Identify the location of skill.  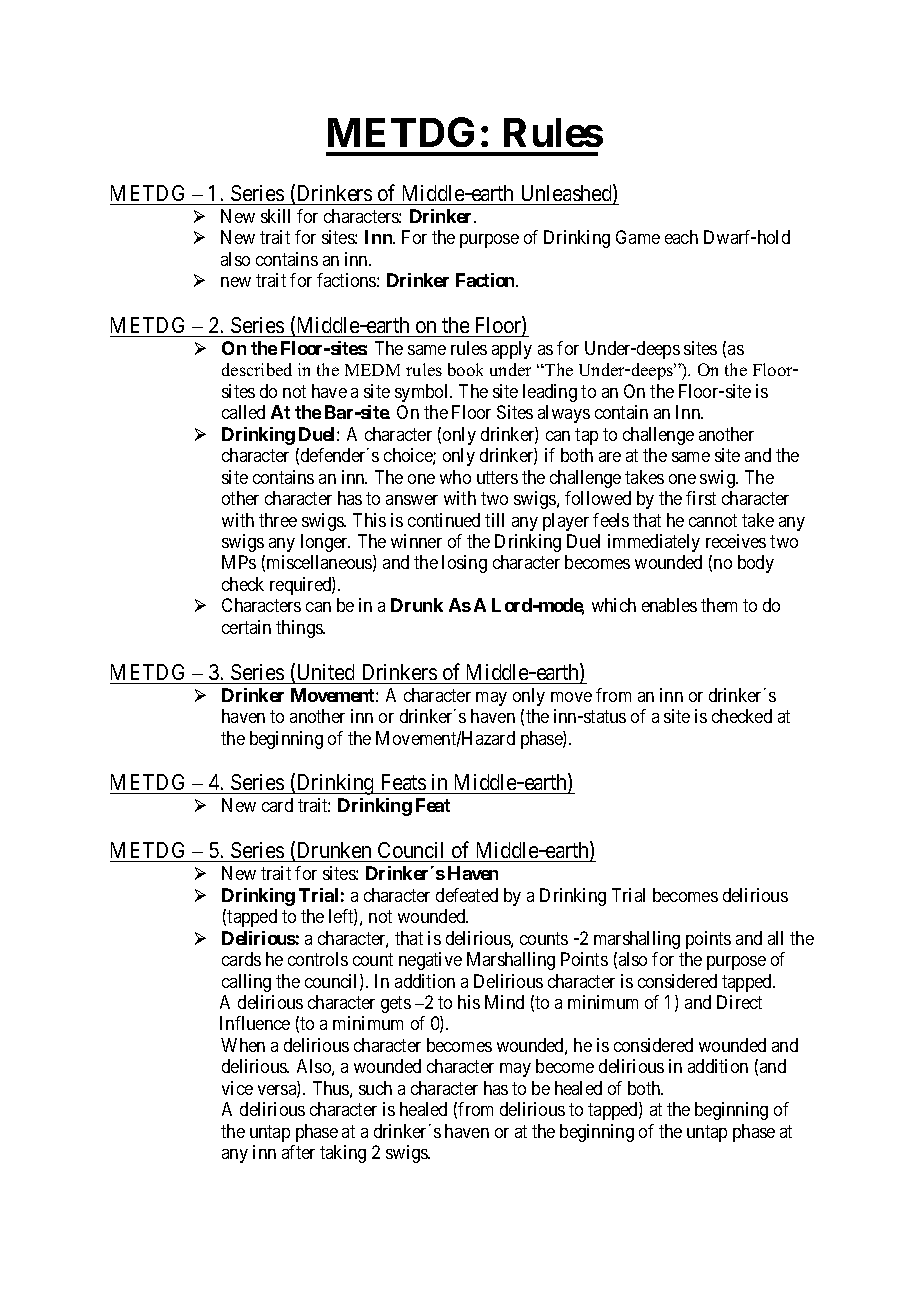
(275, 216).
